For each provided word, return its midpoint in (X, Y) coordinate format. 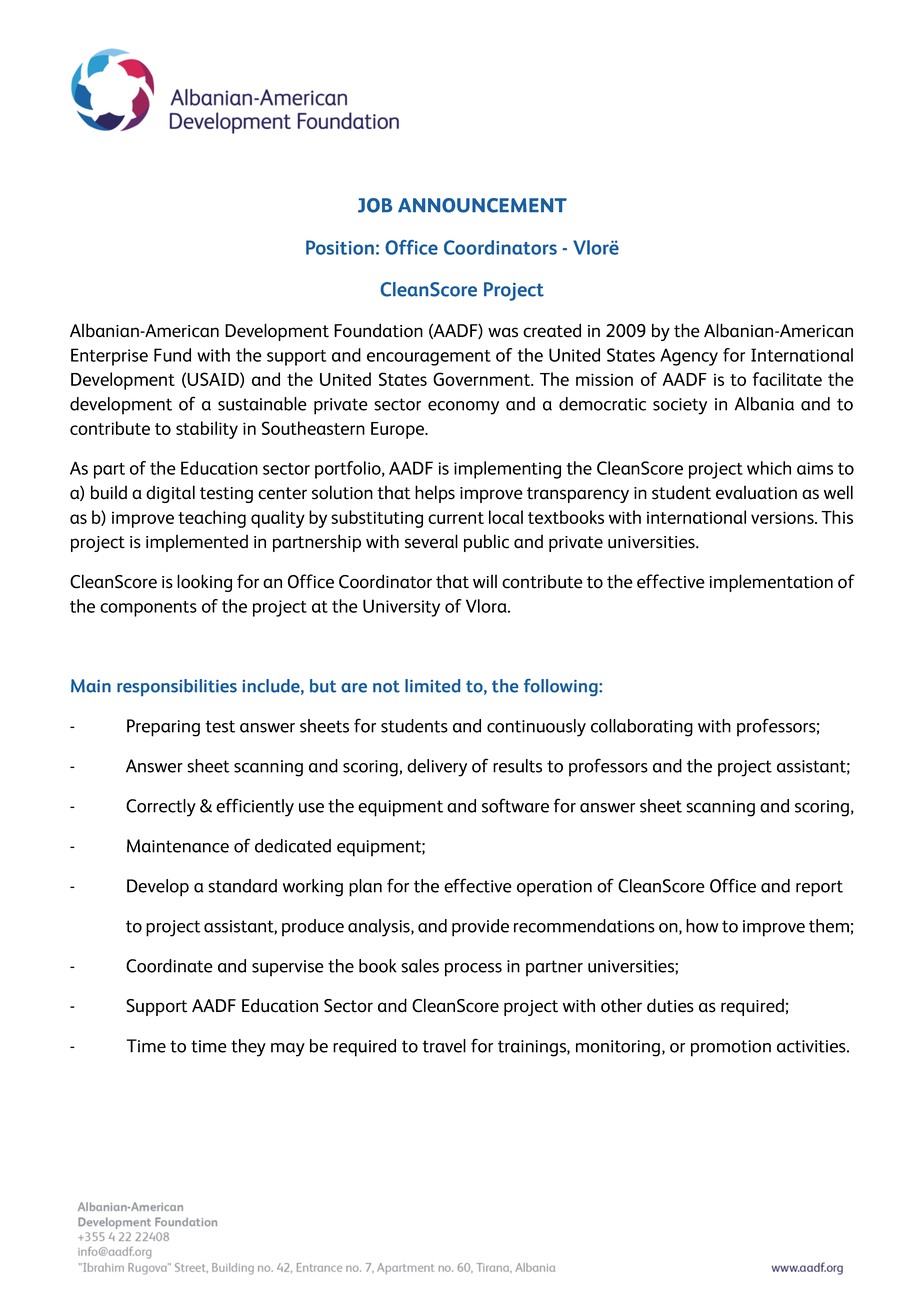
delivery (437, 768)
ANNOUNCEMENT (482, 205)
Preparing (163, 728)
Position (340, 247)
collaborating (642, 728)
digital (170, 494)
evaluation (756, 492)
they (248, 1048)
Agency (689, 357)
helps (435, 494)
